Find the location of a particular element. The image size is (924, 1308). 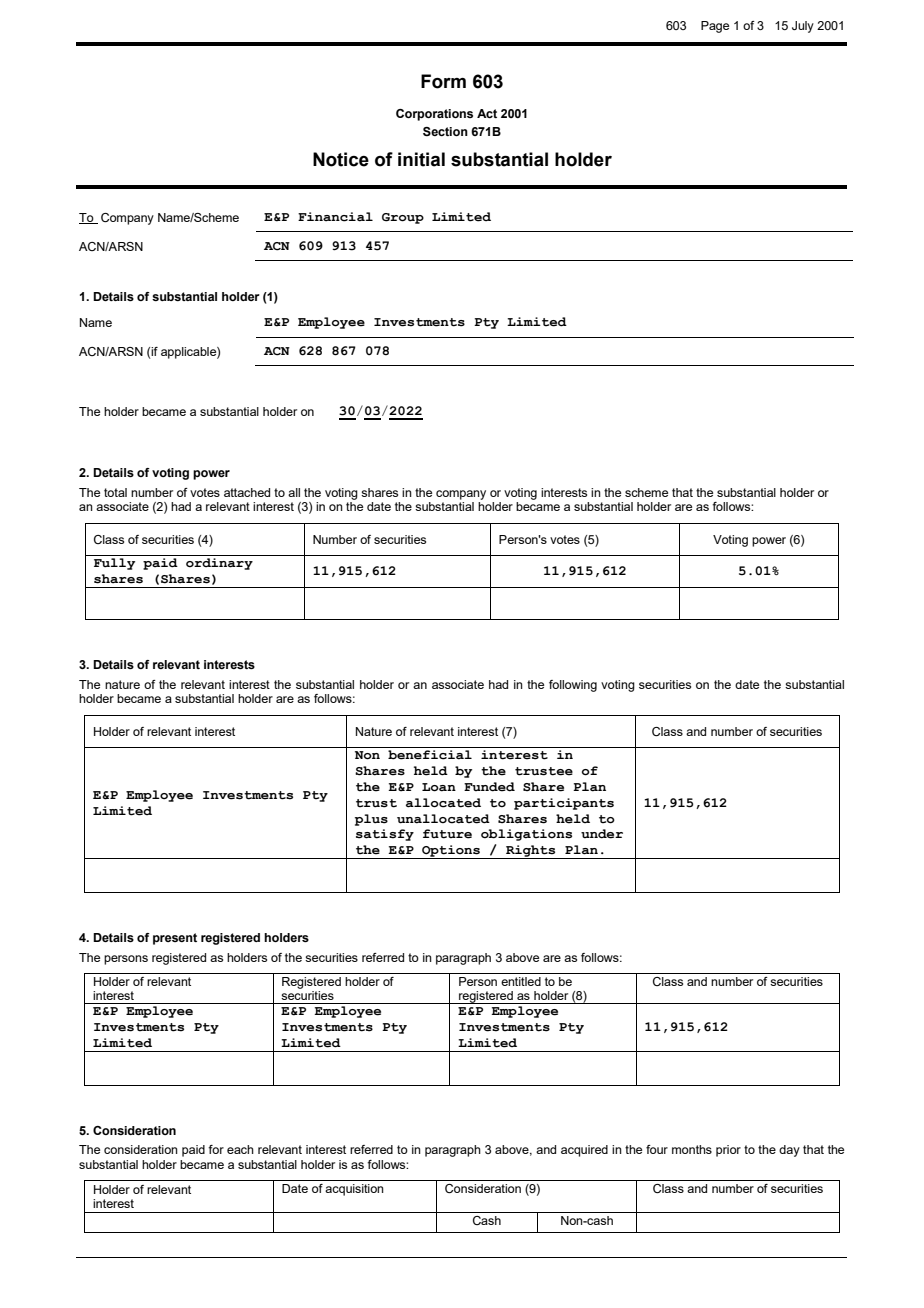

Form is located at coordinates (443, 81).
